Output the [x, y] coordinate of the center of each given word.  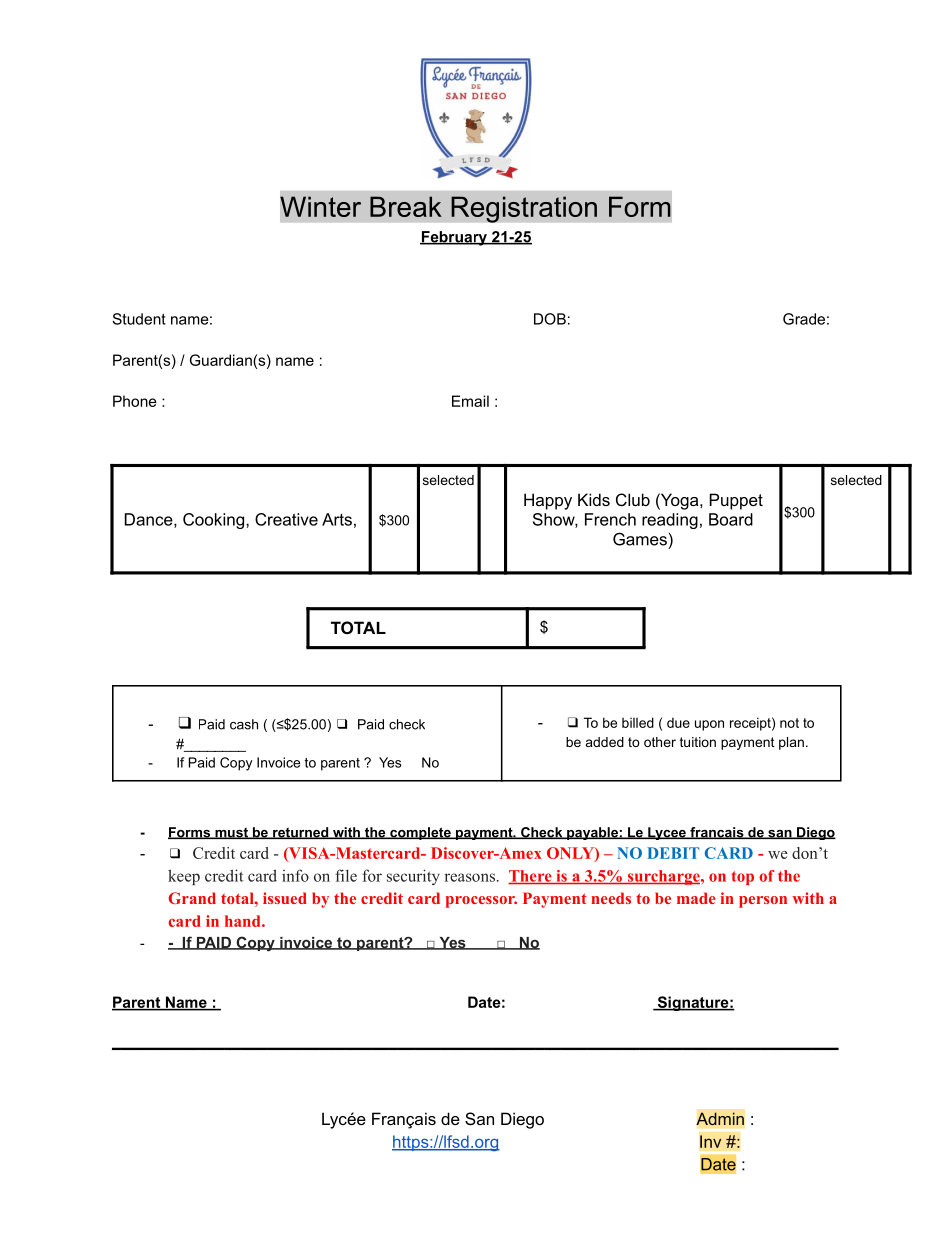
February [454, 238]
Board [731, 519]
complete [420, 833]
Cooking [215, 521]
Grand [192, 898]
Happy [548, 501]
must [231, 833]
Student [139, 319]
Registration [524, 209]
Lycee [667, 833]
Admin [720, 1119]
